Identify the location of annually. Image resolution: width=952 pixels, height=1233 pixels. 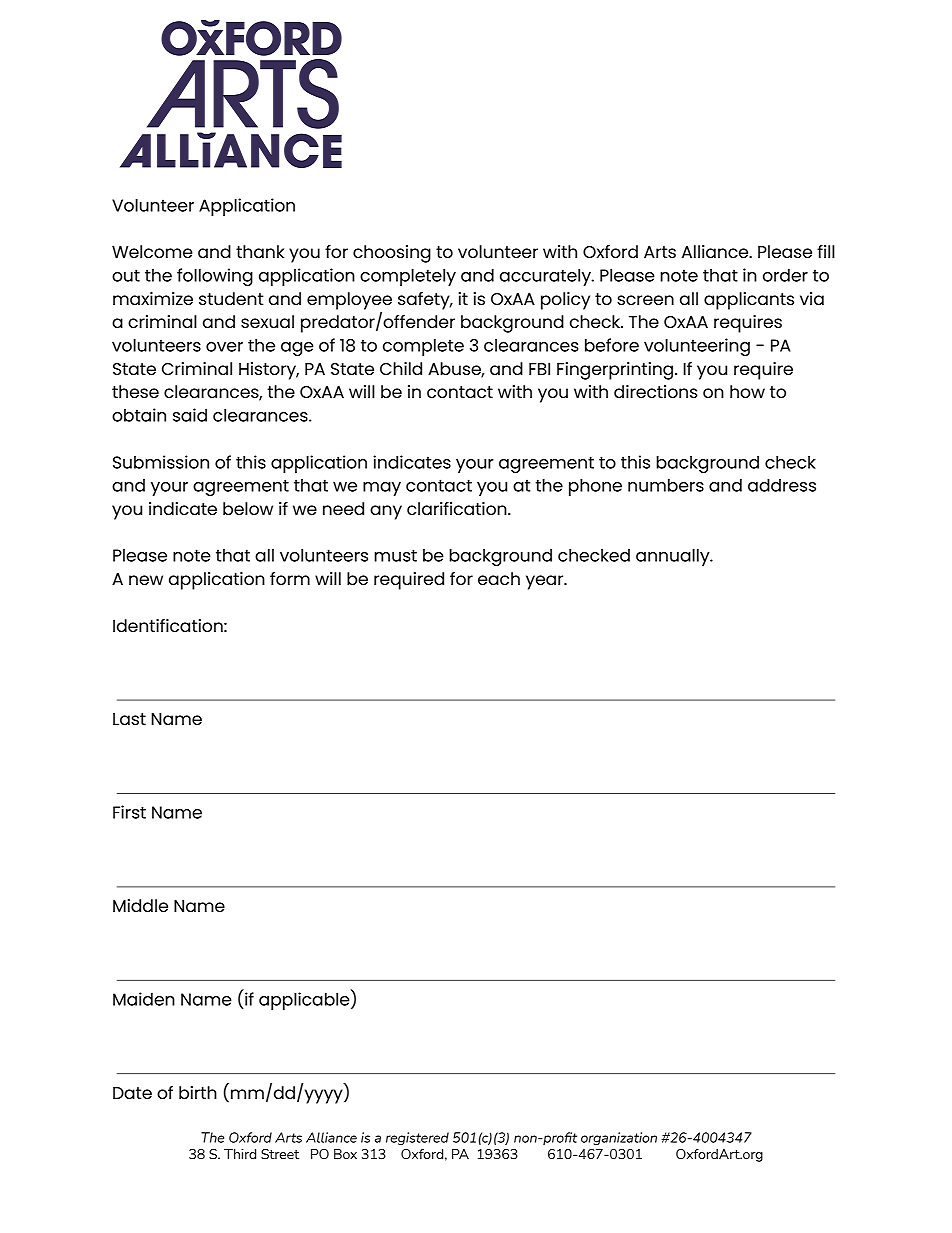
(674, 557).
